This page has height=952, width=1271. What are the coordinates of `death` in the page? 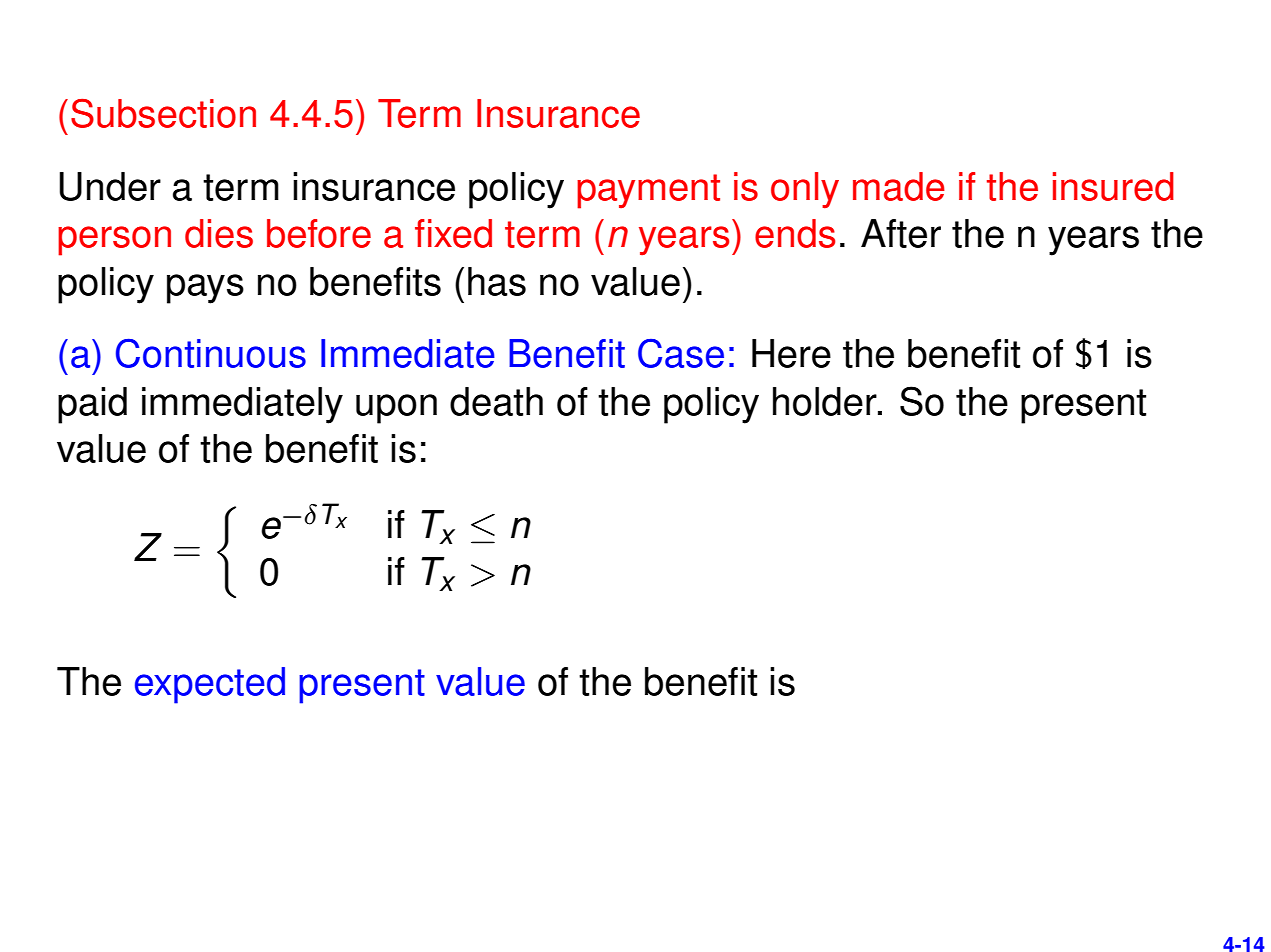 It's located at (496, 401).
